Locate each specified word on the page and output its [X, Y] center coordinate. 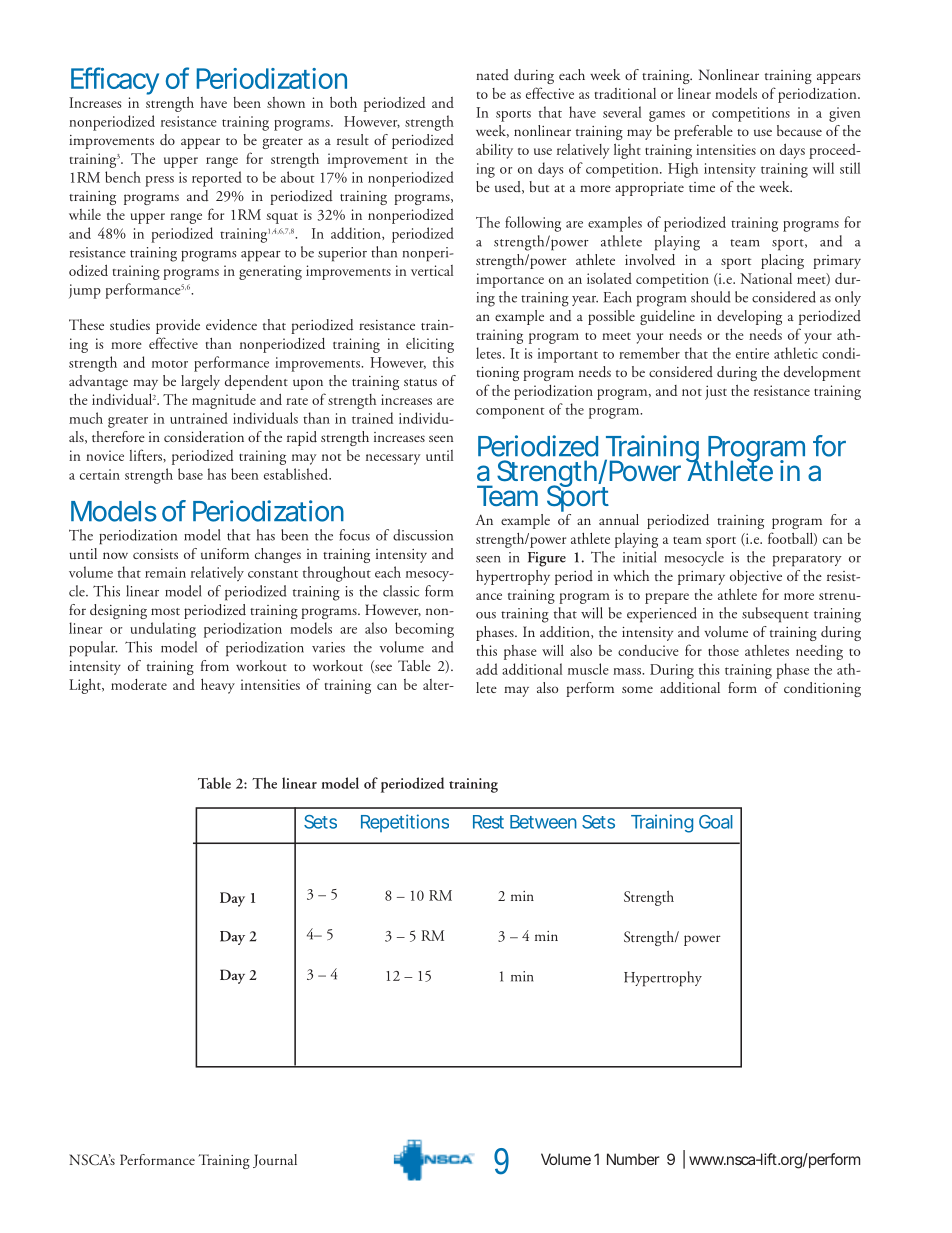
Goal [716, 822]
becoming [424, 630]
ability [494, 151]
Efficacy [114, 82]
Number [633, 1159]
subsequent [775, 615]
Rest [488, 822]
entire [752, 353]
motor [170, 364]
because [799, 131]
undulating [163, 630]
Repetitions [405, 823]
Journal [275, 1161]
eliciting [430, 345]
